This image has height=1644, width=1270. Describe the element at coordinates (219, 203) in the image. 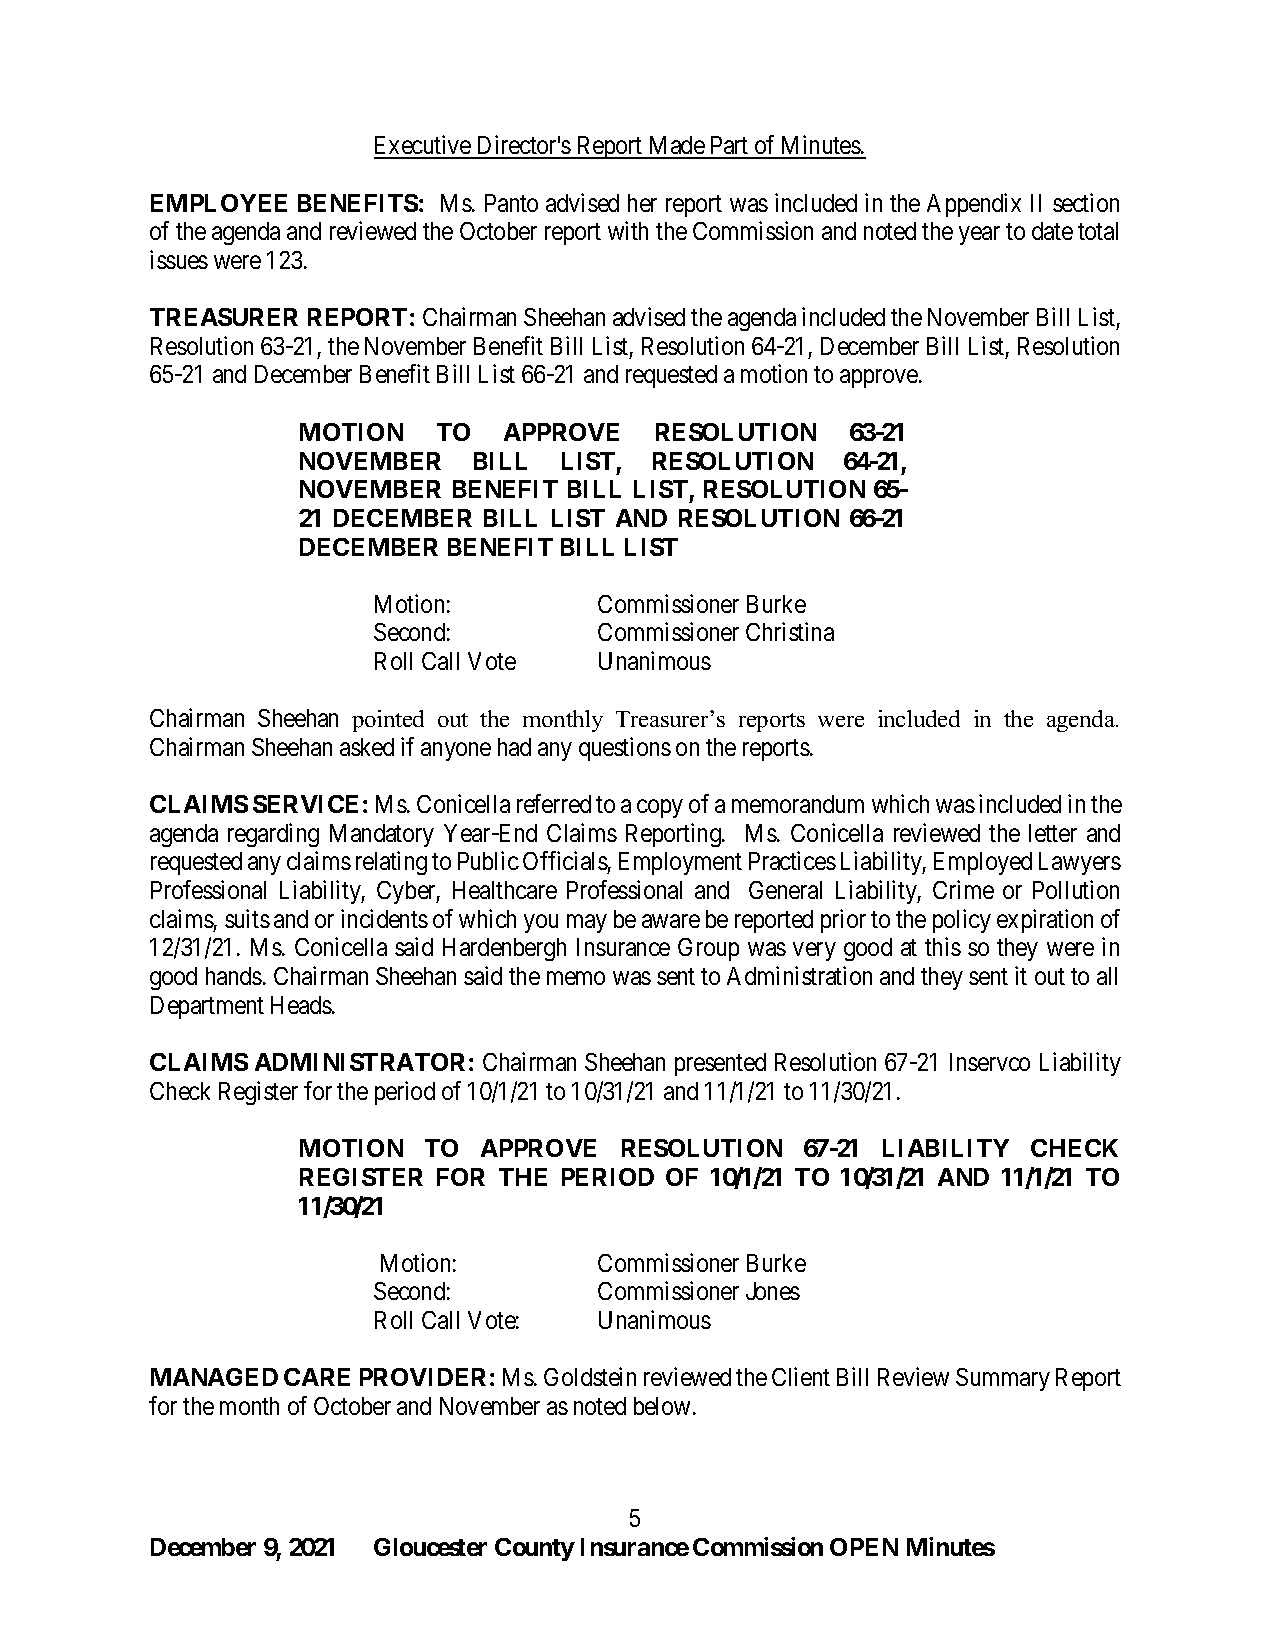

I see `EMPLOYEE` at that location.
